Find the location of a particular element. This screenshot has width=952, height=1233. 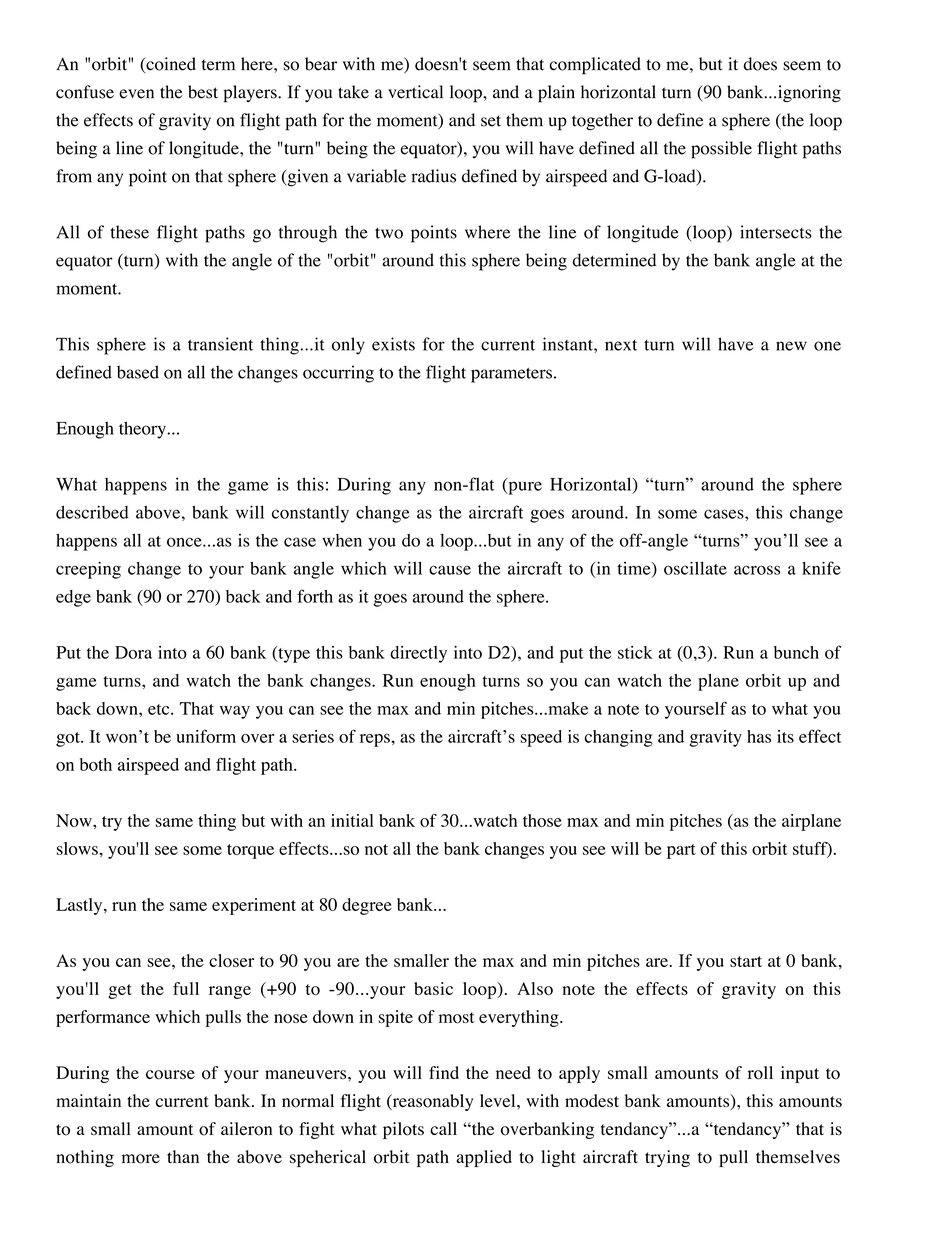

based is located at coordinates (138, 372).
